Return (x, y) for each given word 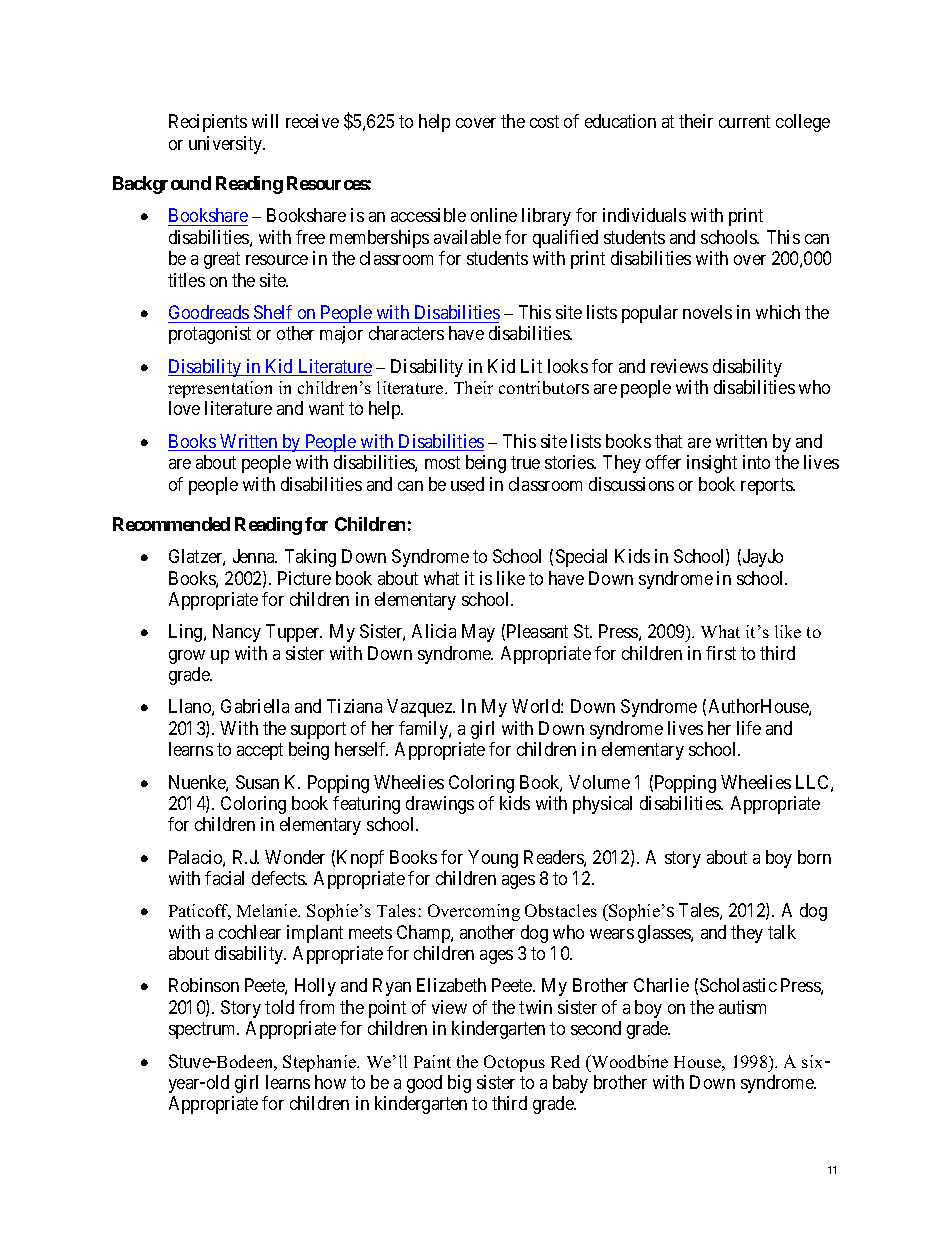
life (749, 728)
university (227, 145)
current (744, 122)
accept (260, 751)
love (184, 408)
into (756, 462)
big (459, 1084)
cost (544, 122)
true (525, 462)
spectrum (204, 1031)
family (424, 730)
